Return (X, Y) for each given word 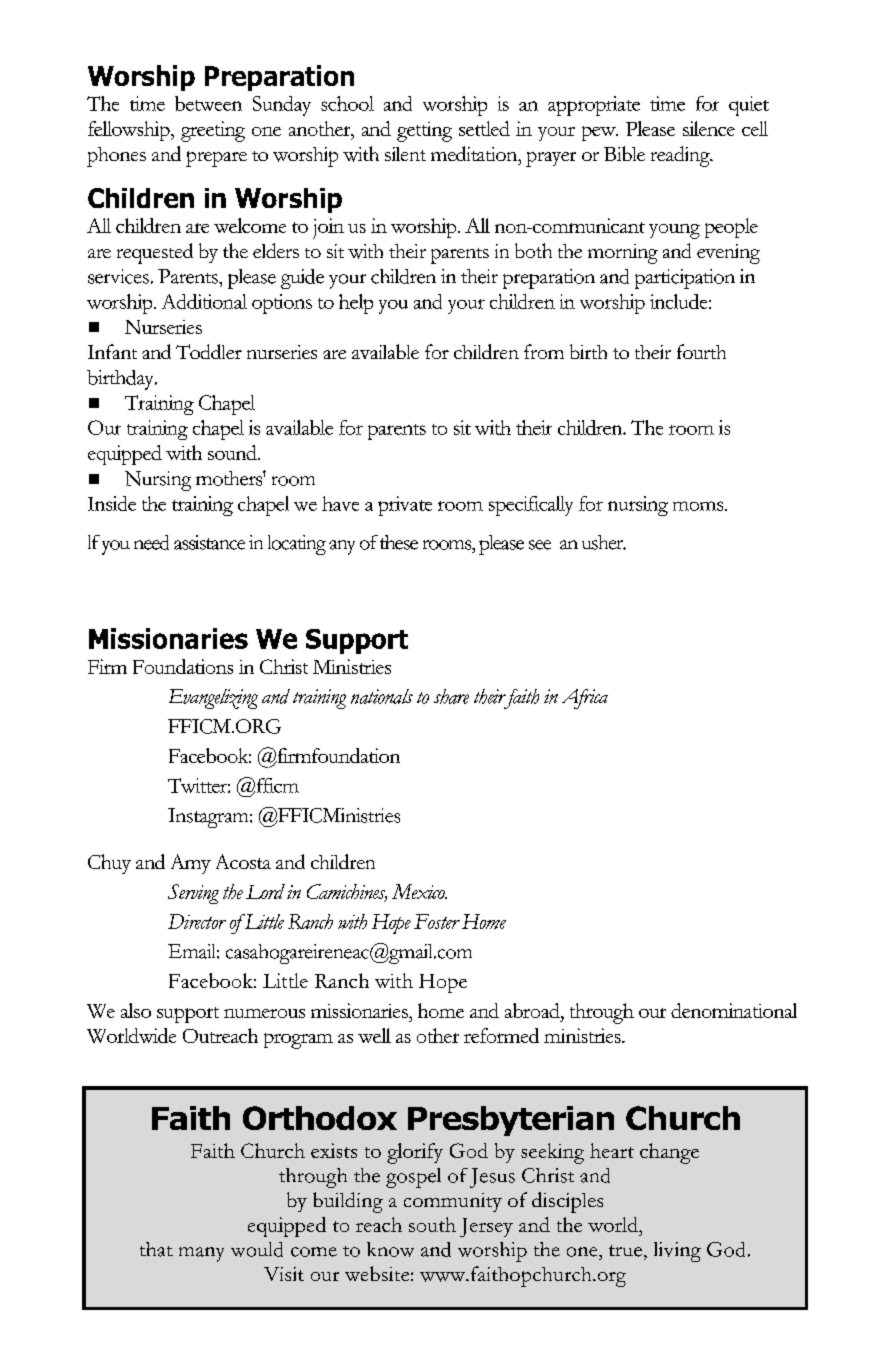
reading (681, 156)
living (677, 1252)
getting (424, 132)
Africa (585, 699)
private (405, 506)
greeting (213, 131)
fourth (701, 351)
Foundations (183, 666)
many (201, 1254)
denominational (734, 1010)
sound (233, 452)
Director (197, 921)
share (451, 696)
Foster (437, 921)
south (432, 1224)
